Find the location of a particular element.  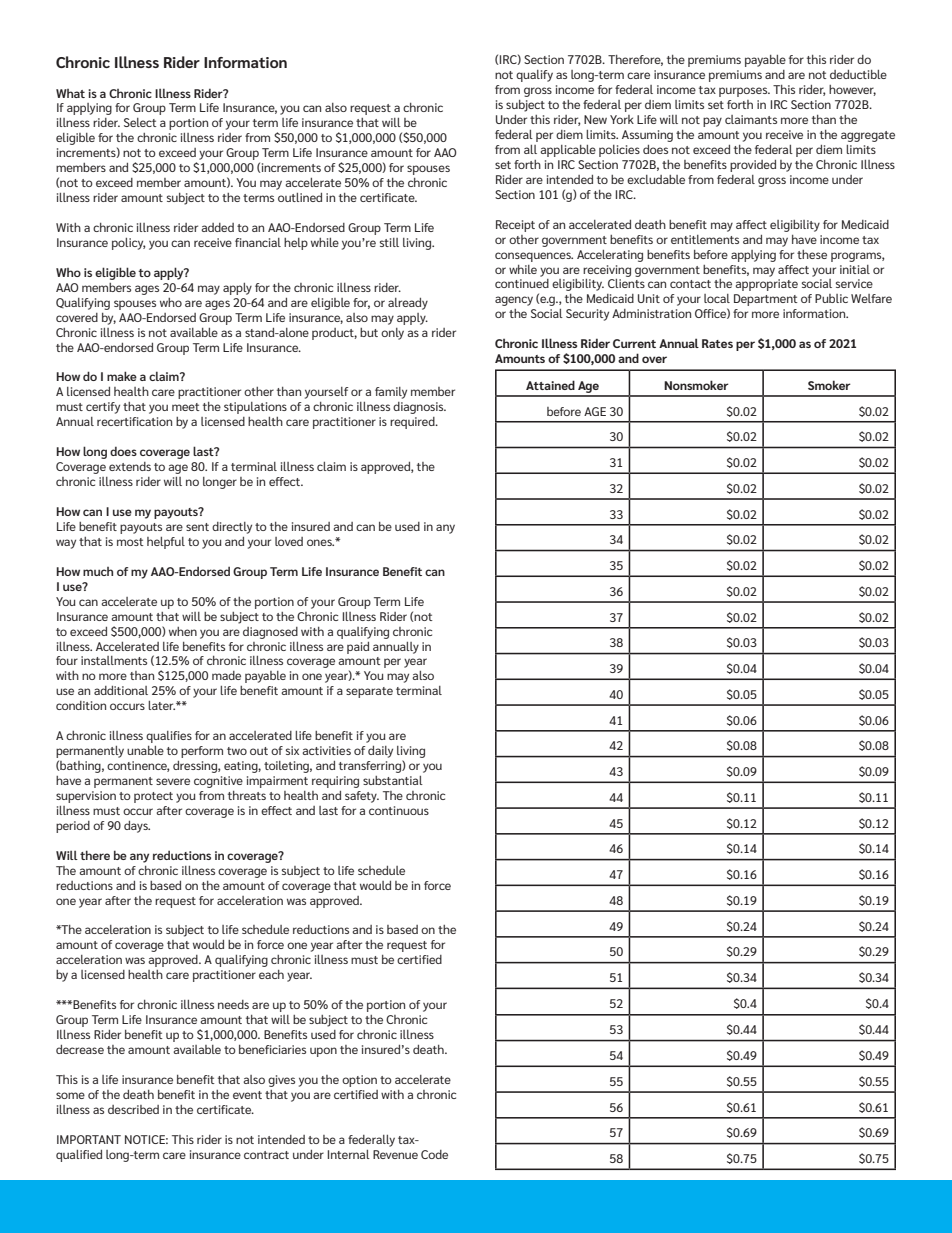

Code is located at coordinates (434, 1154).
